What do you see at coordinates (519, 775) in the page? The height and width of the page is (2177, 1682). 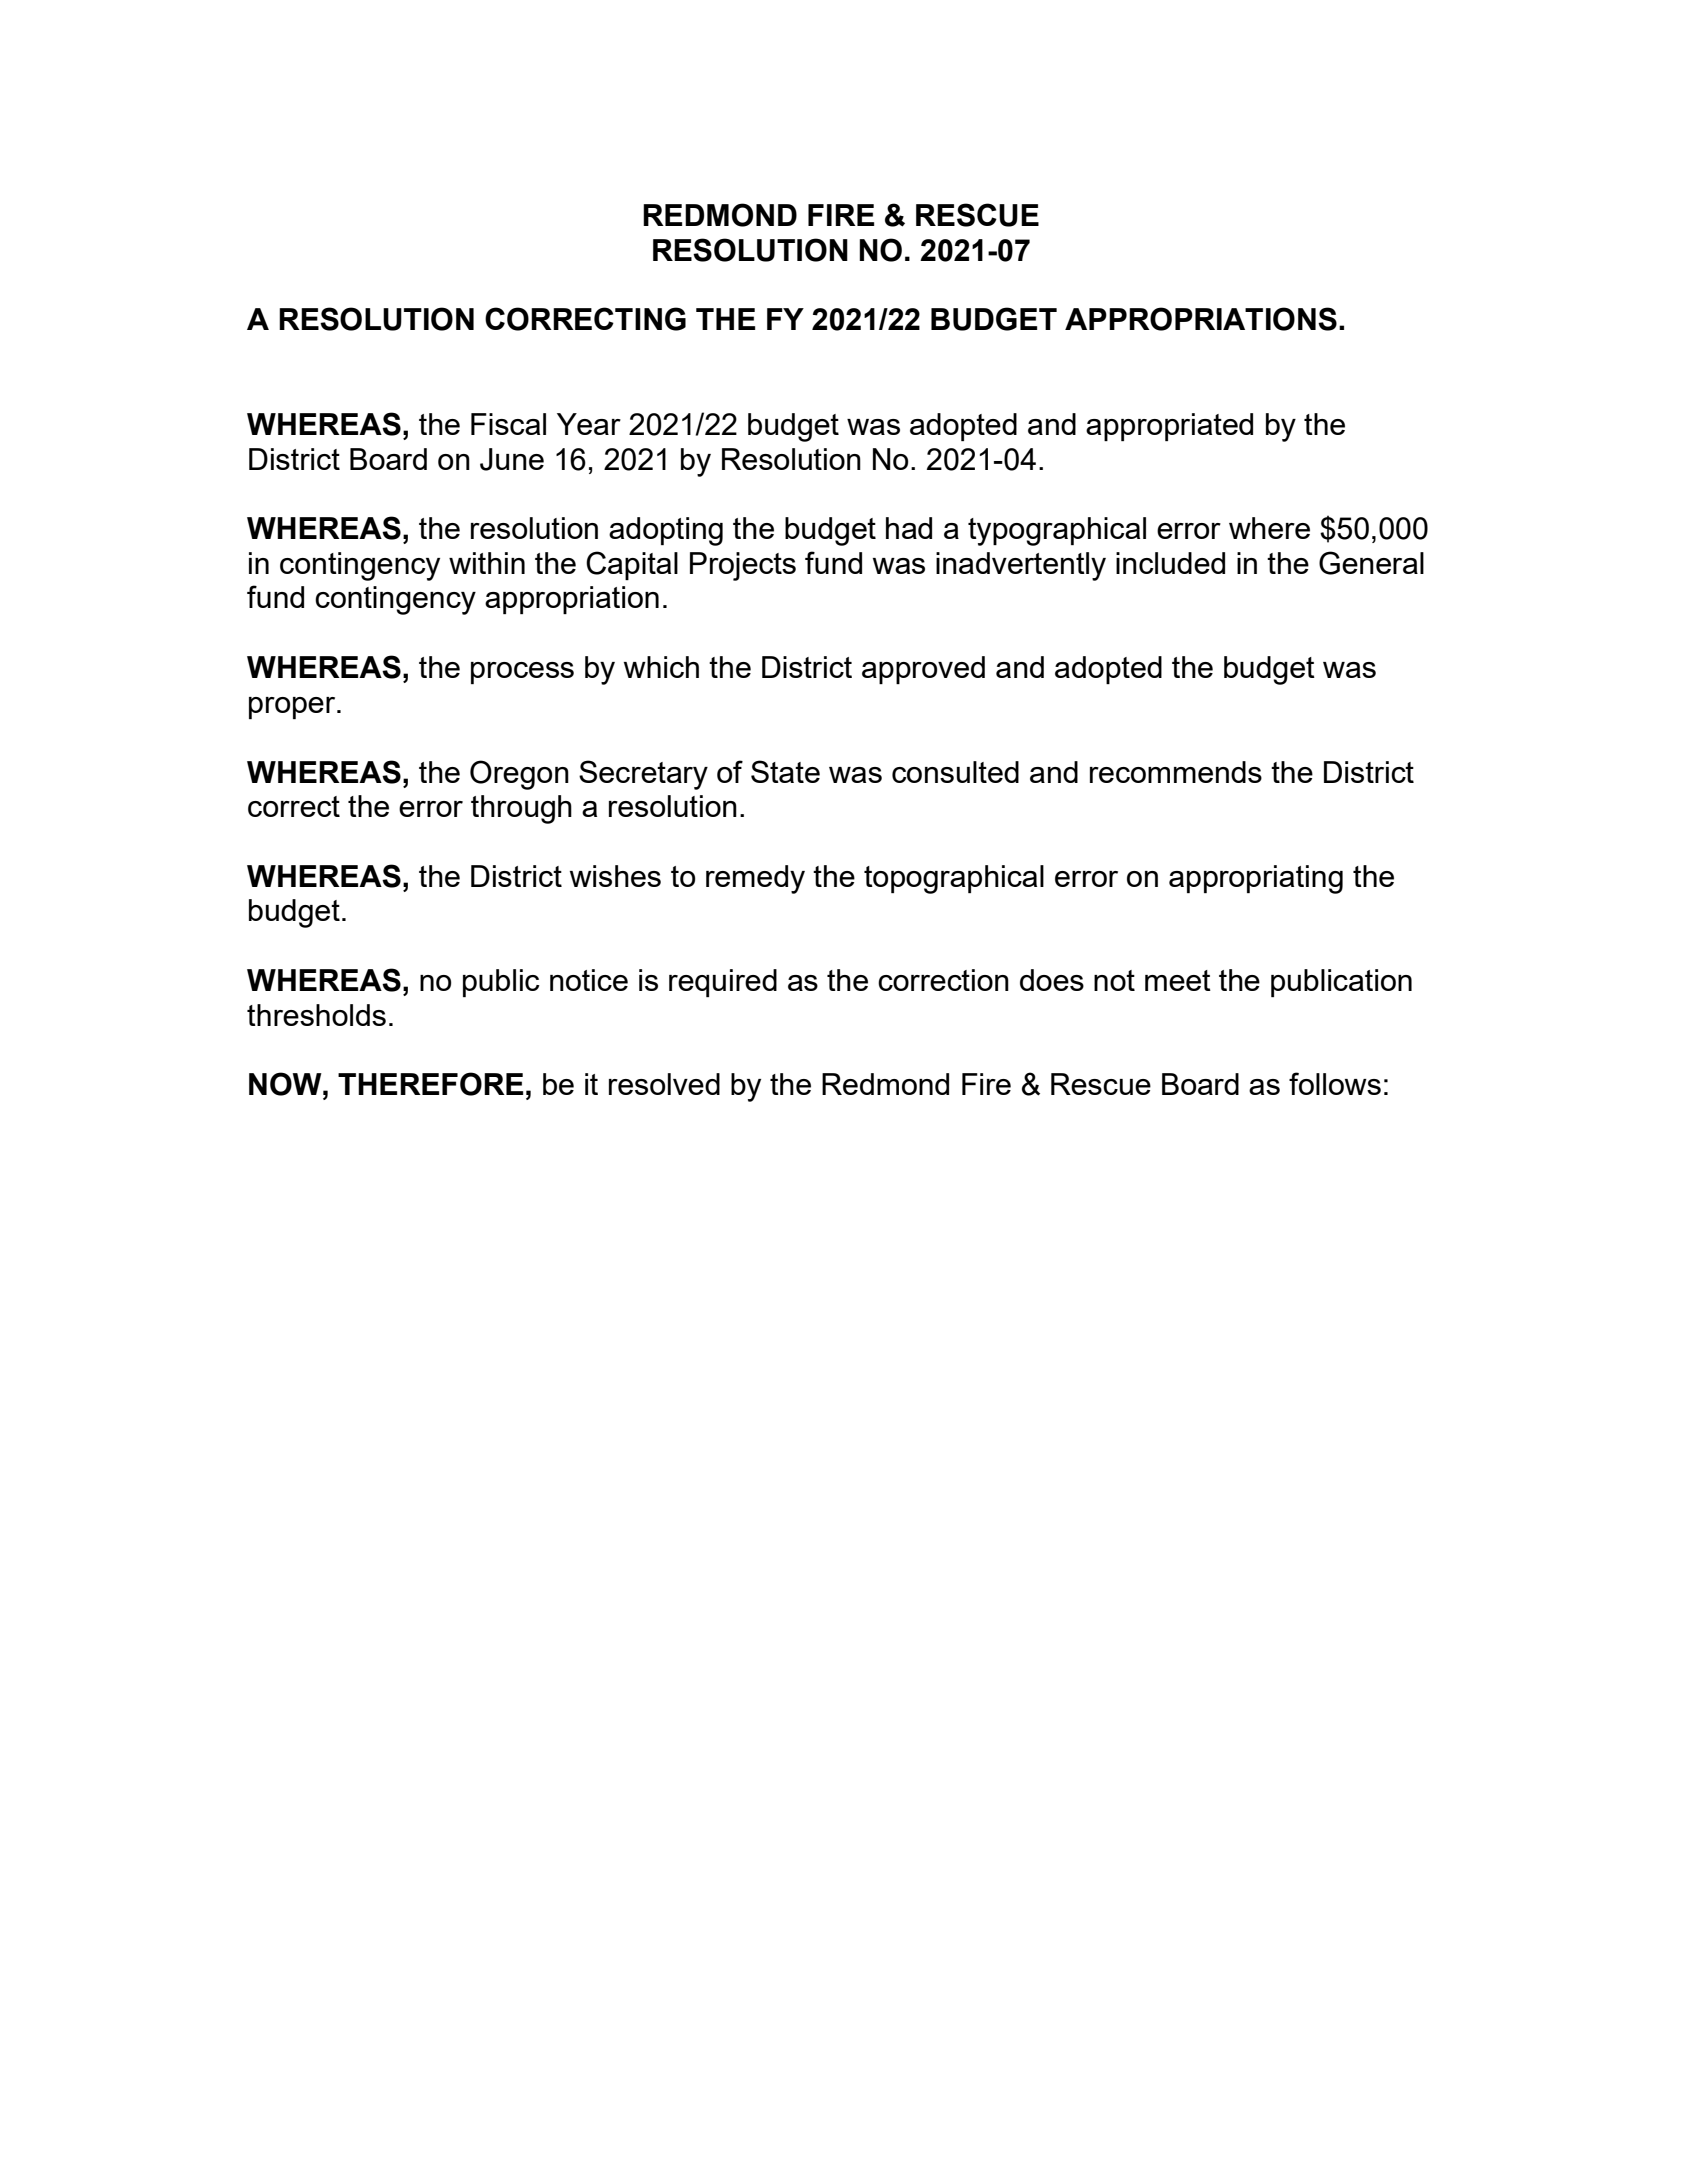 I see `Oregon` at bounding box center [519, 775].
